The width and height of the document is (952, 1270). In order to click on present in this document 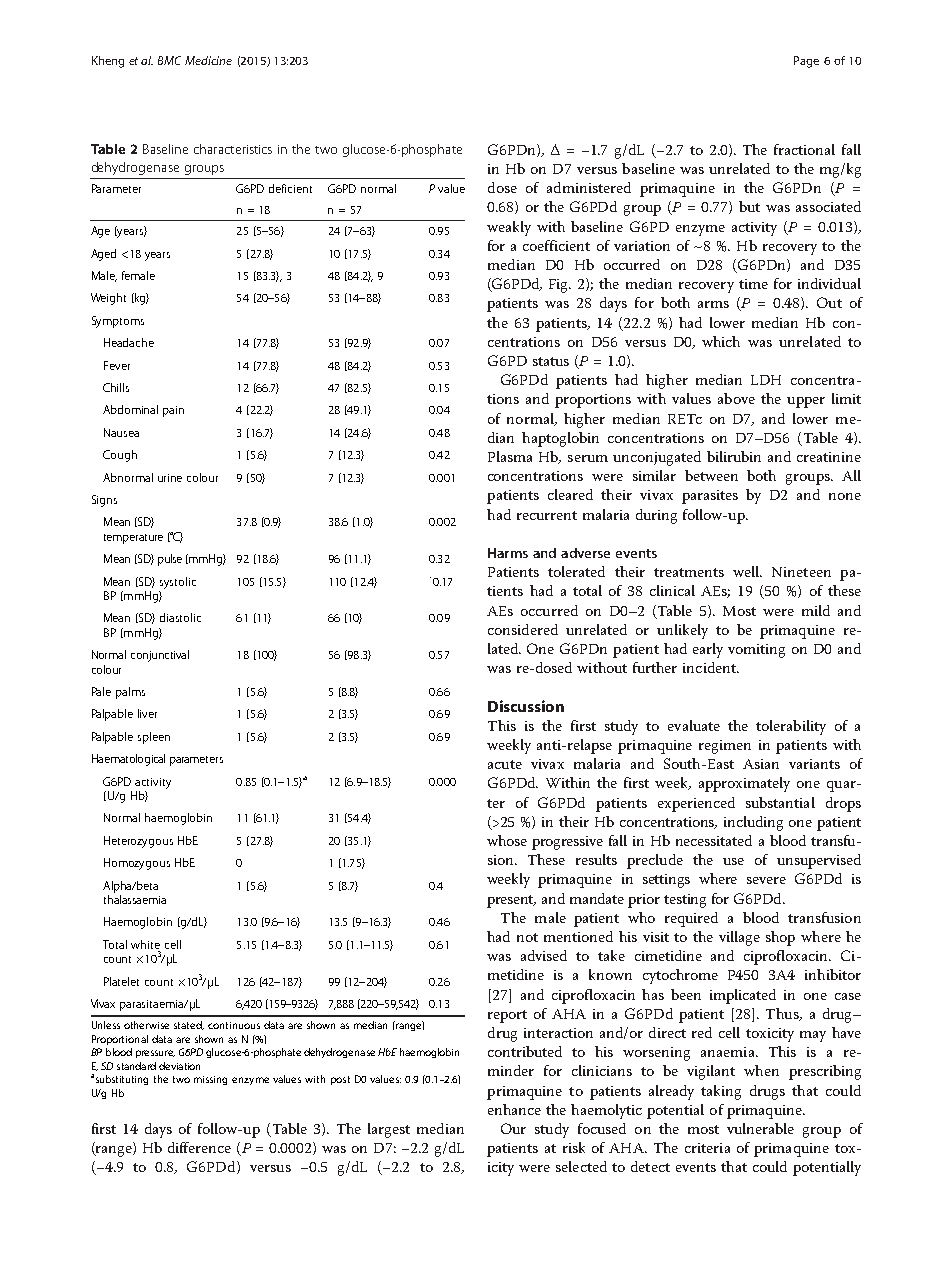, I will do `click(511, 901)`.
